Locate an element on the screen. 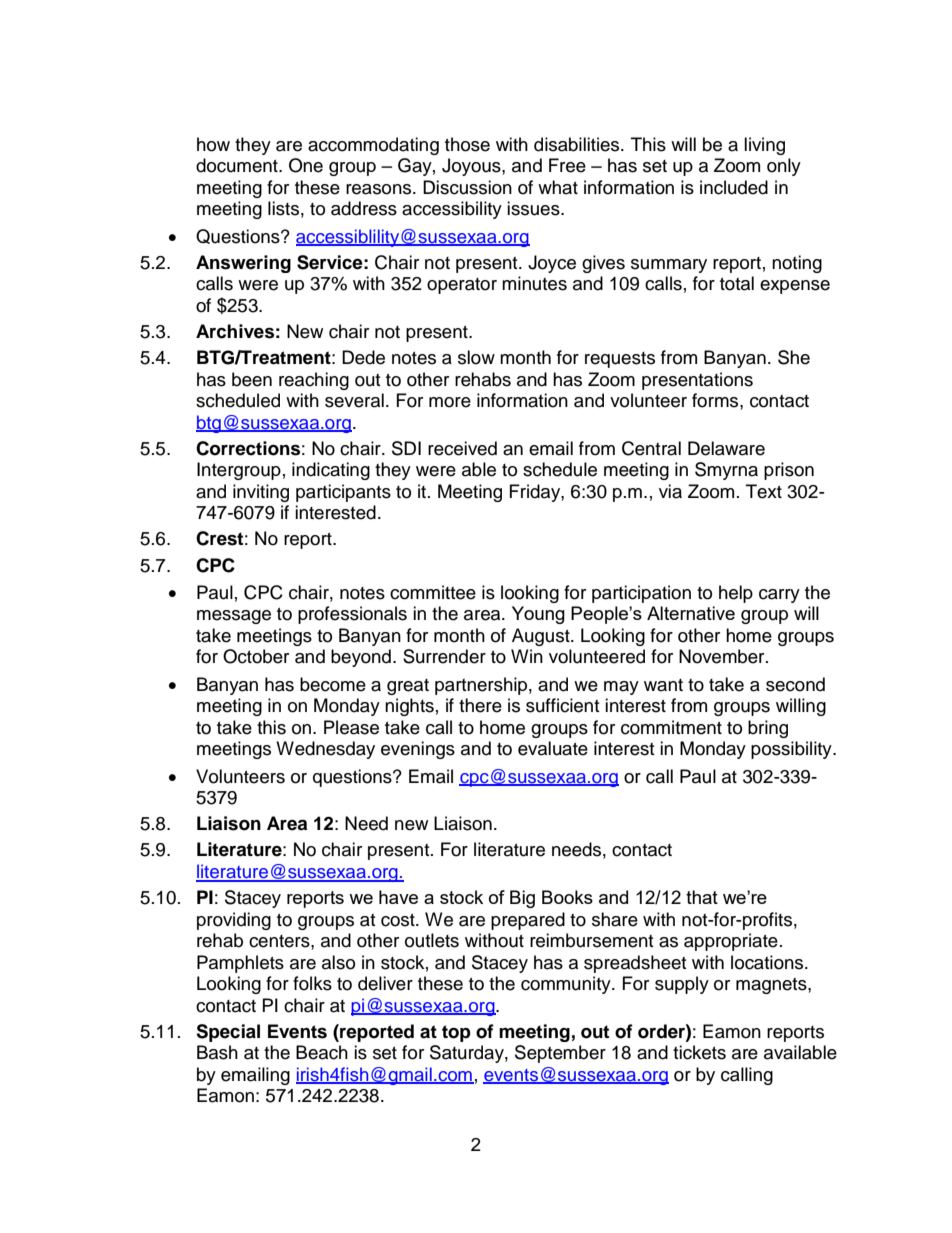  slow is located at coordinates (476, 357).
